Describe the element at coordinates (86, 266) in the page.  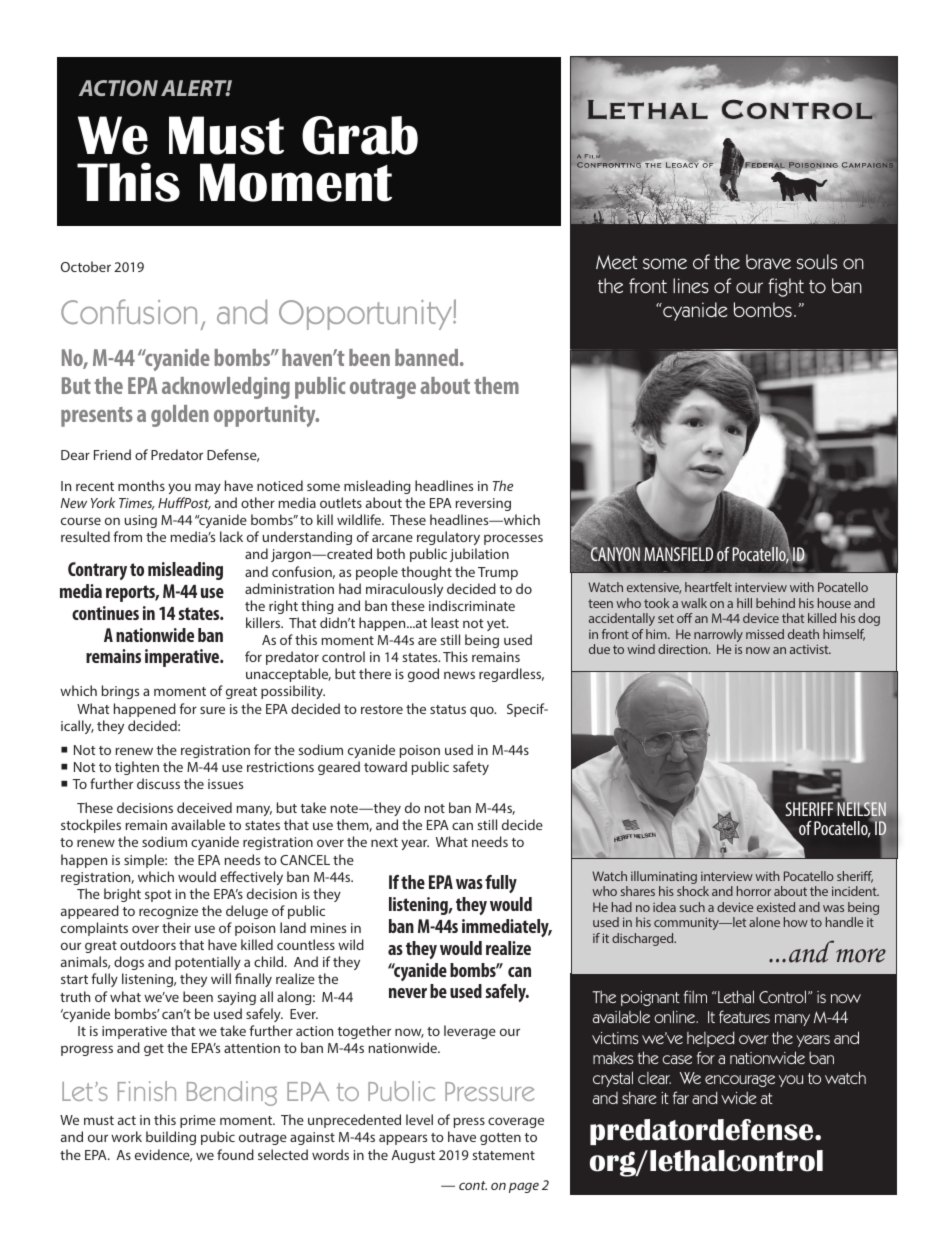
I see `October` at that location.
